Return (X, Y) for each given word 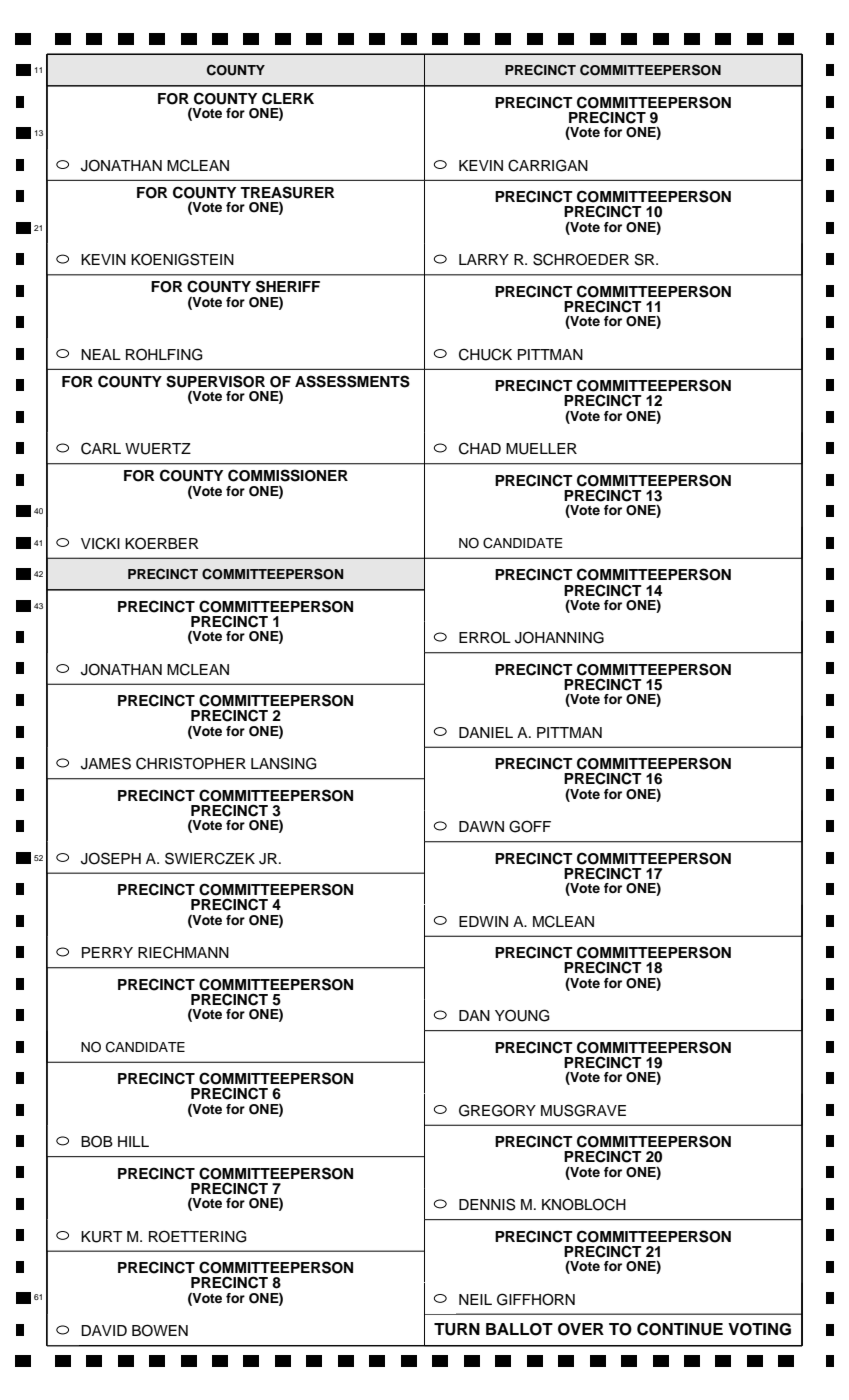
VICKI (100, 543)
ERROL (485, 637)
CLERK (288, 98)
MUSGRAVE (583, 1110)
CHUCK (485, 354)
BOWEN (160, 1330)
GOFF (530, 826)
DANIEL (486, 732)
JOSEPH (111, 858)
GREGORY (497, 1110)
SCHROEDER (581, 259)
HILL (133, 1141)
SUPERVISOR (215, 381)
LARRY (484, 259)
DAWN (481, 826)
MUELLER (541, 449)
